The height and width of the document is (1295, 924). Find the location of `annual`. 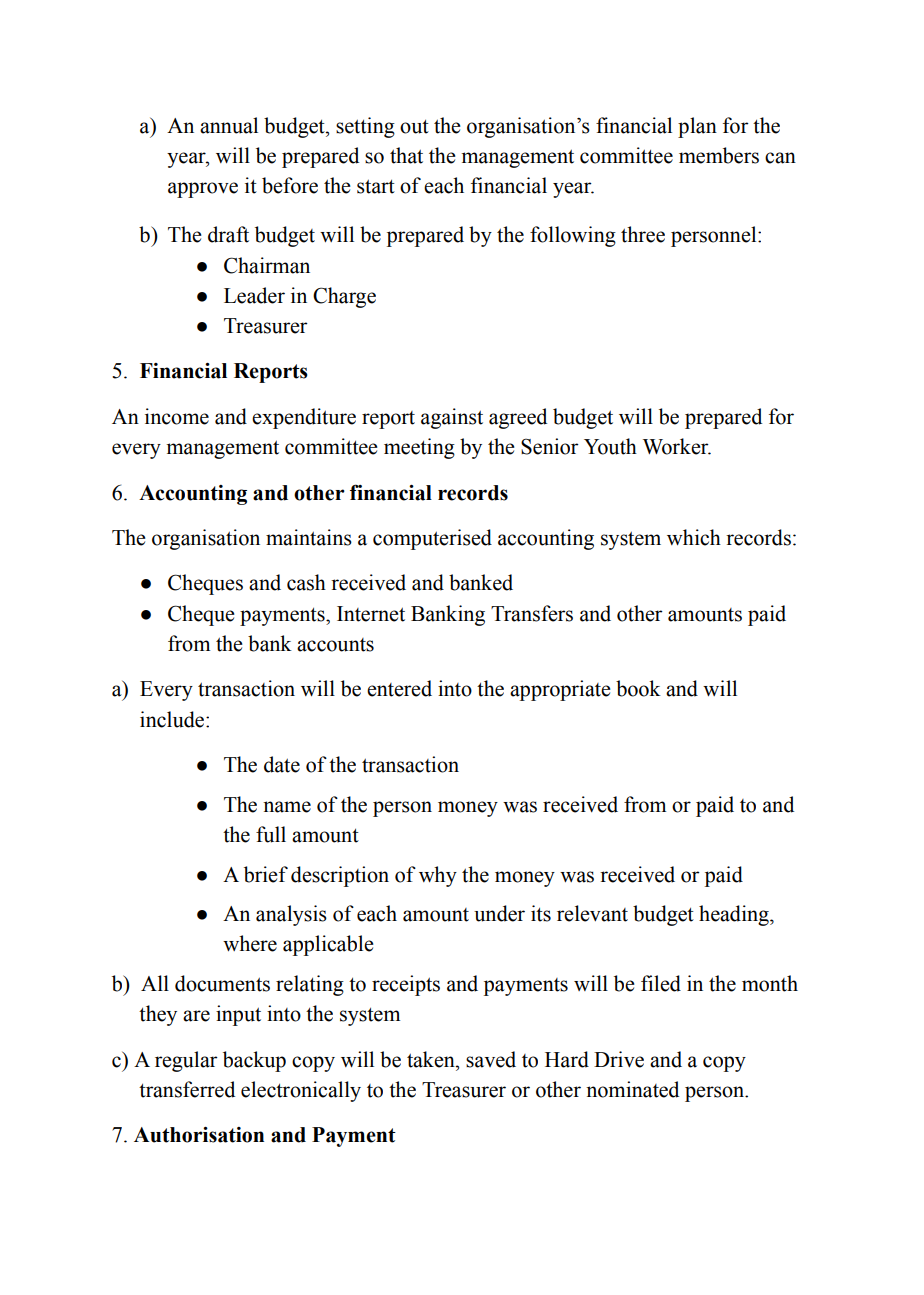

annual is located at coordinates (229, 125).
